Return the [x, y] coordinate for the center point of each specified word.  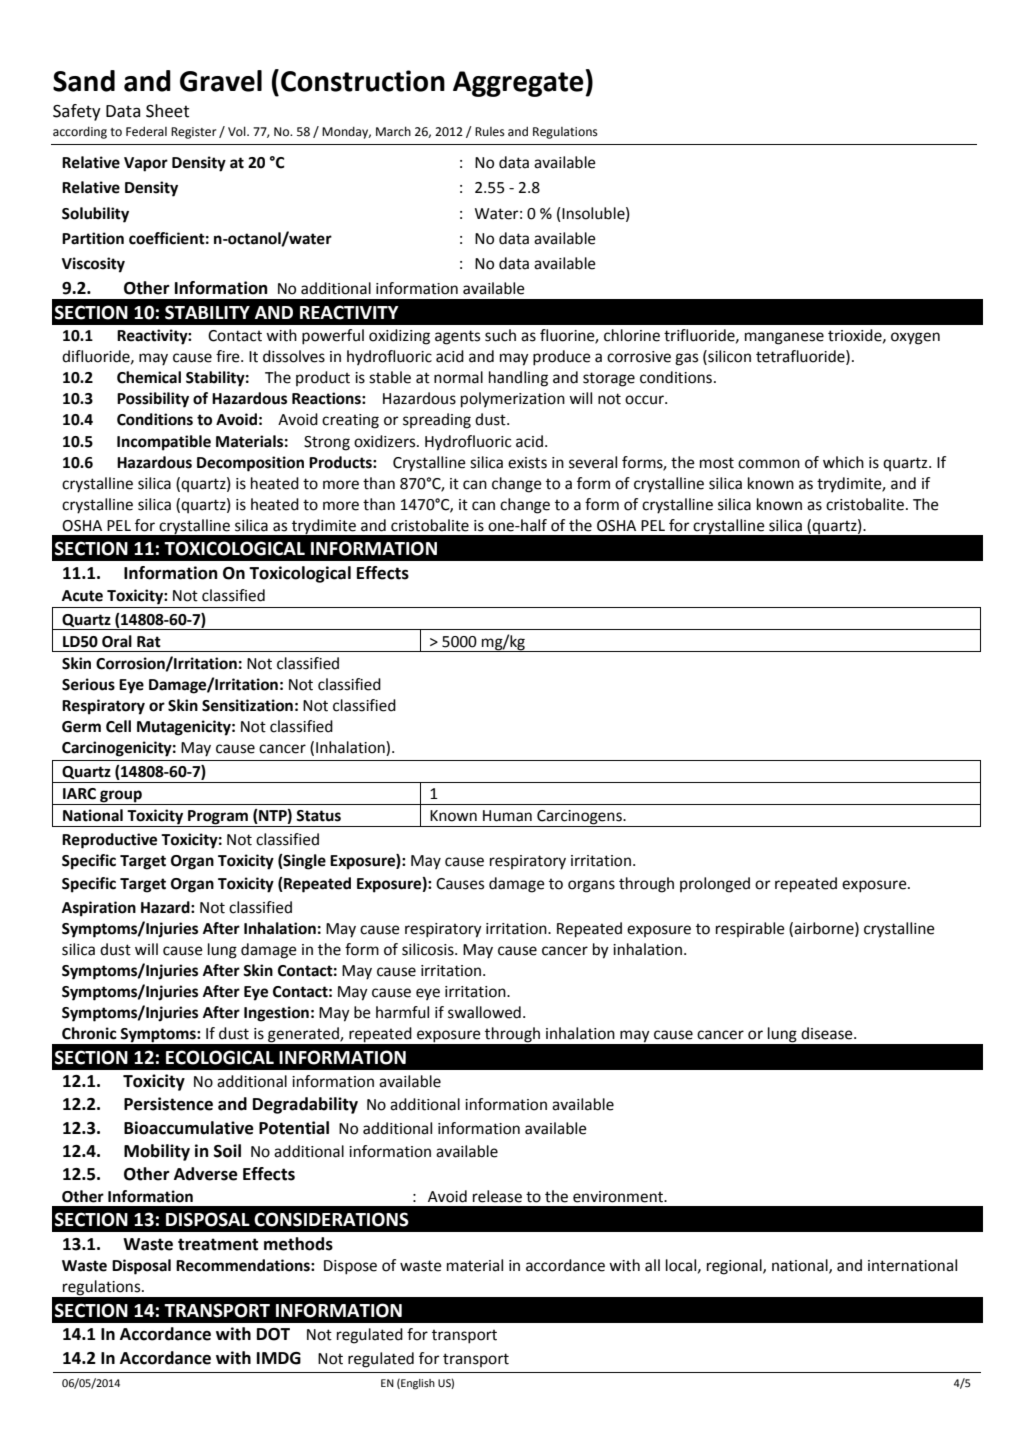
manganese [784, 338]
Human [507, 816]
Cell [118, 726]
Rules [490, 132]
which [843, 462]
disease [828, 1033]
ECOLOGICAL [220, 1057]
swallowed [484, 1012]
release [497, 1196]
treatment [218, 1244]
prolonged [715, 885]
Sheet [167, 111]
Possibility [153, 400]
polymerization [513, 400]
